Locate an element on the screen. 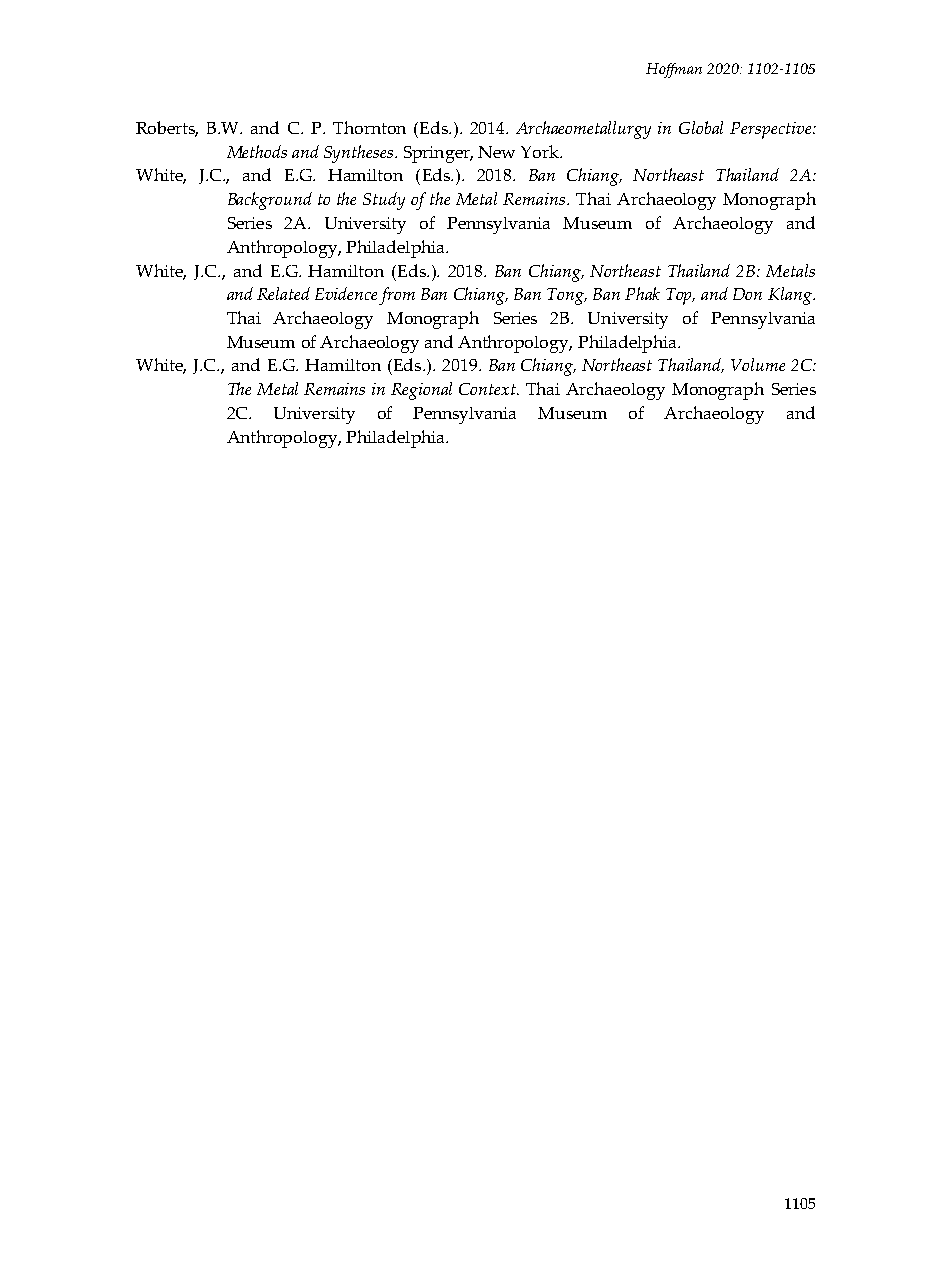 This screenshot has height=1271, width=952. Roberts is located at coordinates (167, 129).
